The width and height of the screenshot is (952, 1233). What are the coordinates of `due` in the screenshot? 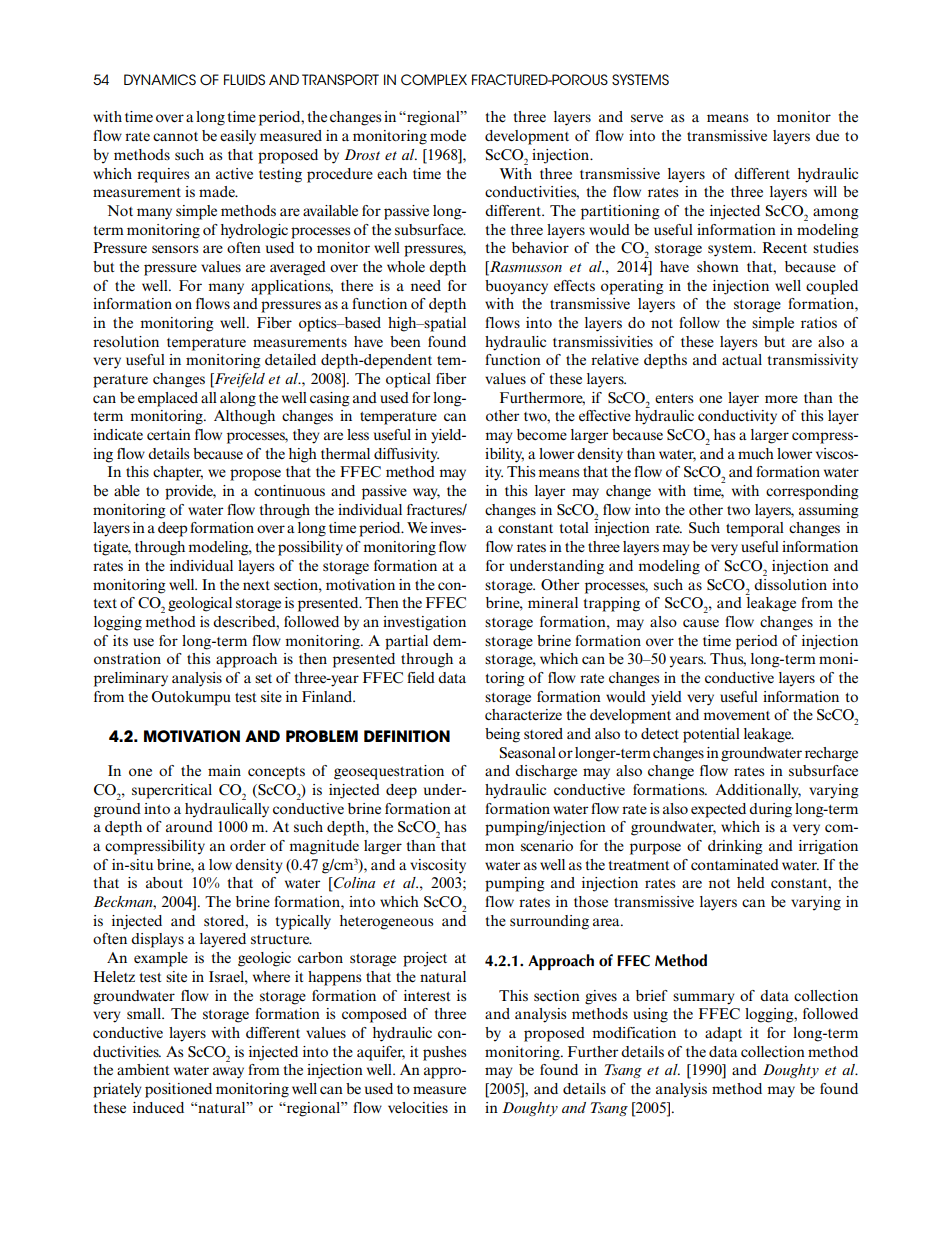 It's located at (827, 135).
